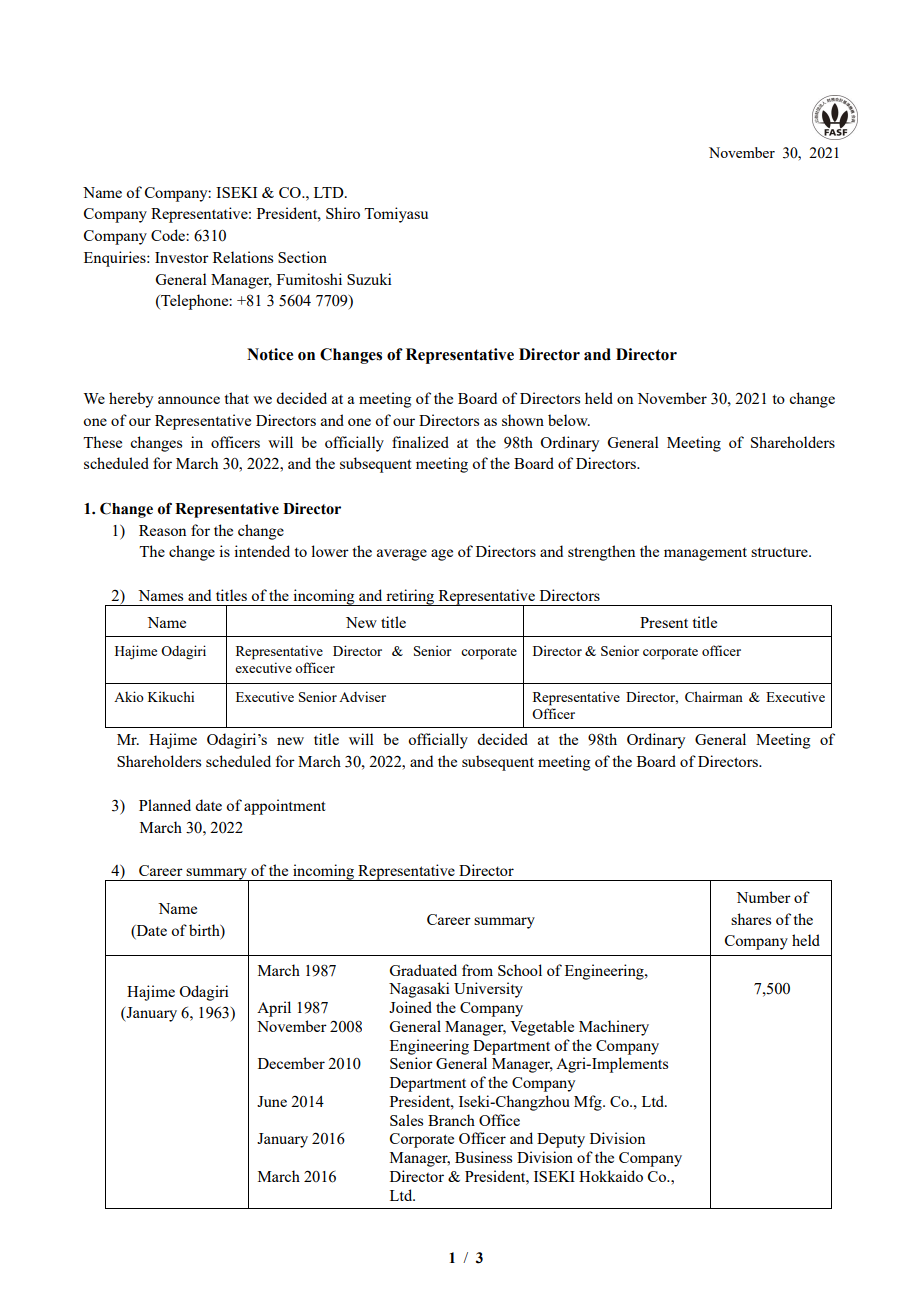 This document has width=924, height=1308. I want to click on appointment, so click(284, 807).
